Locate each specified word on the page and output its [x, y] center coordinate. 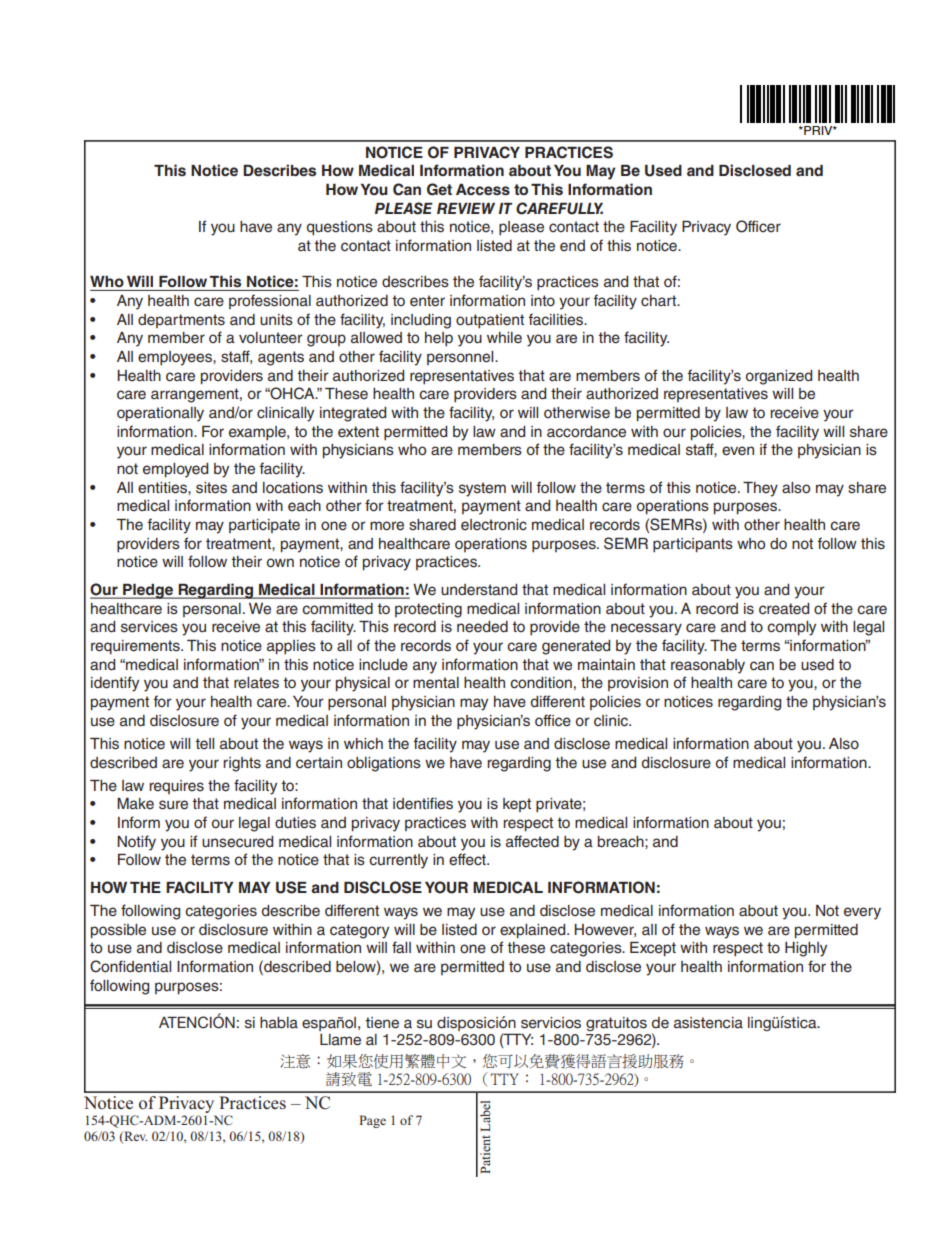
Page [372, 1121]
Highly [806, 949]
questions [340, 228]
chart [660, 300]
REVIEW [466, 208]
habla [279, 1023]
